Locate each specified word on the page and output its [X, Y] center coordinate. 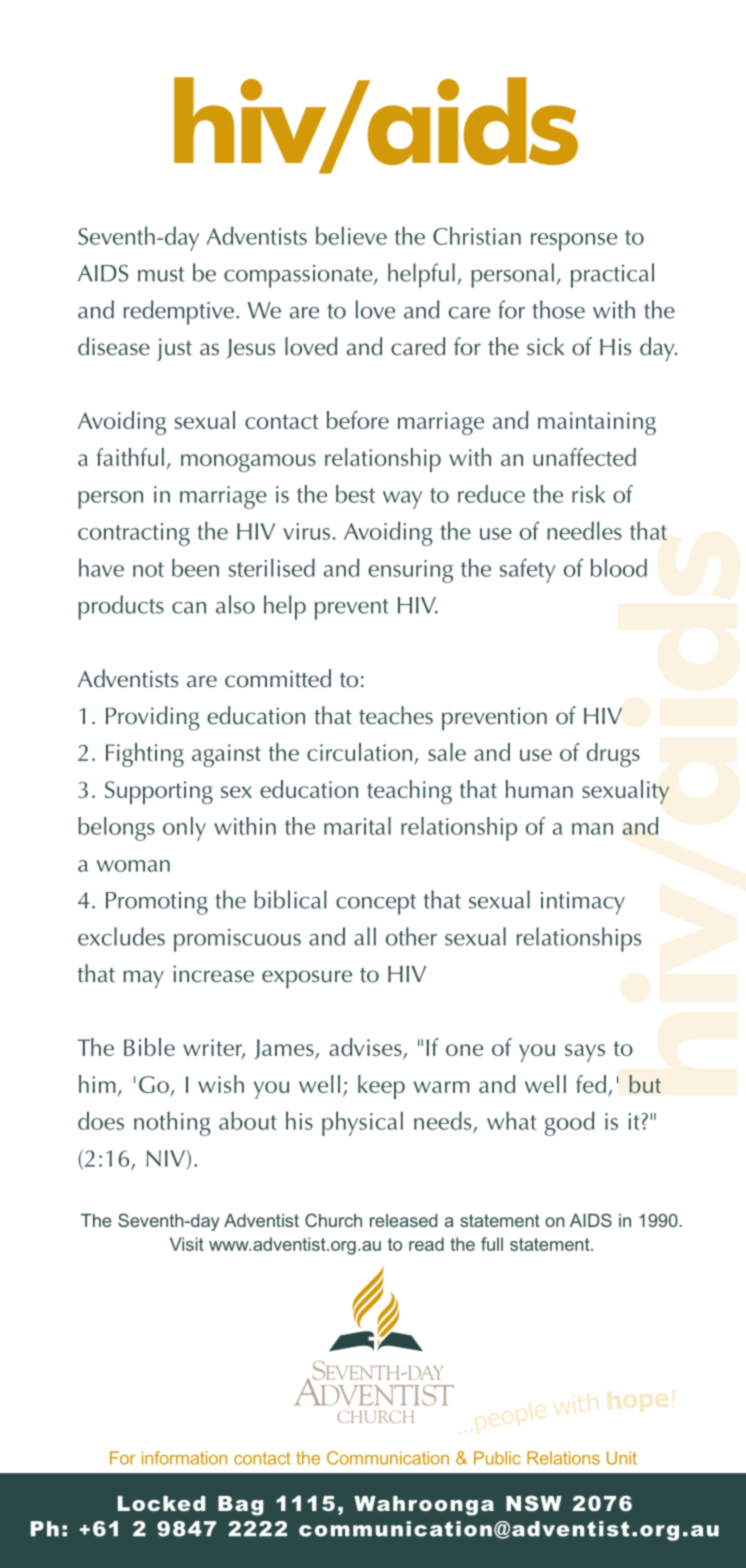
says [585, 1053]
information [184, 1458]
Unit [622, 1458]
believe [351, 236]
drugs [613, 755]
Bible [149, 1047]
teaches [396, 715]
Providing [153, 718]
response [574, 242]
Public [497, 1458]
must [161, 274]
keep [381, 1087]
